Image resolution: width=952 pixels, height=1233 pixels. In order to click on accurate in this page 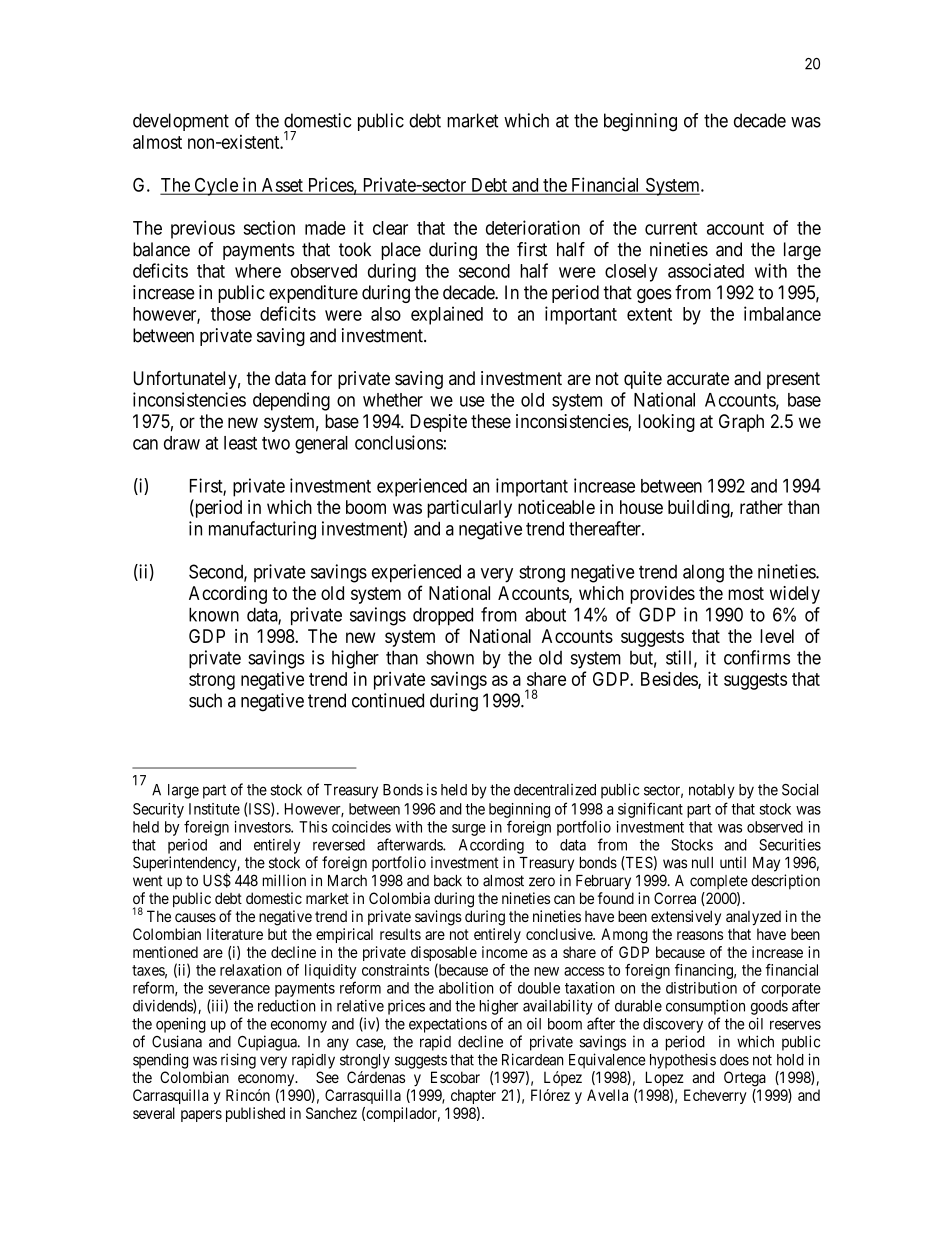, I will do `click(698, 379)`.
